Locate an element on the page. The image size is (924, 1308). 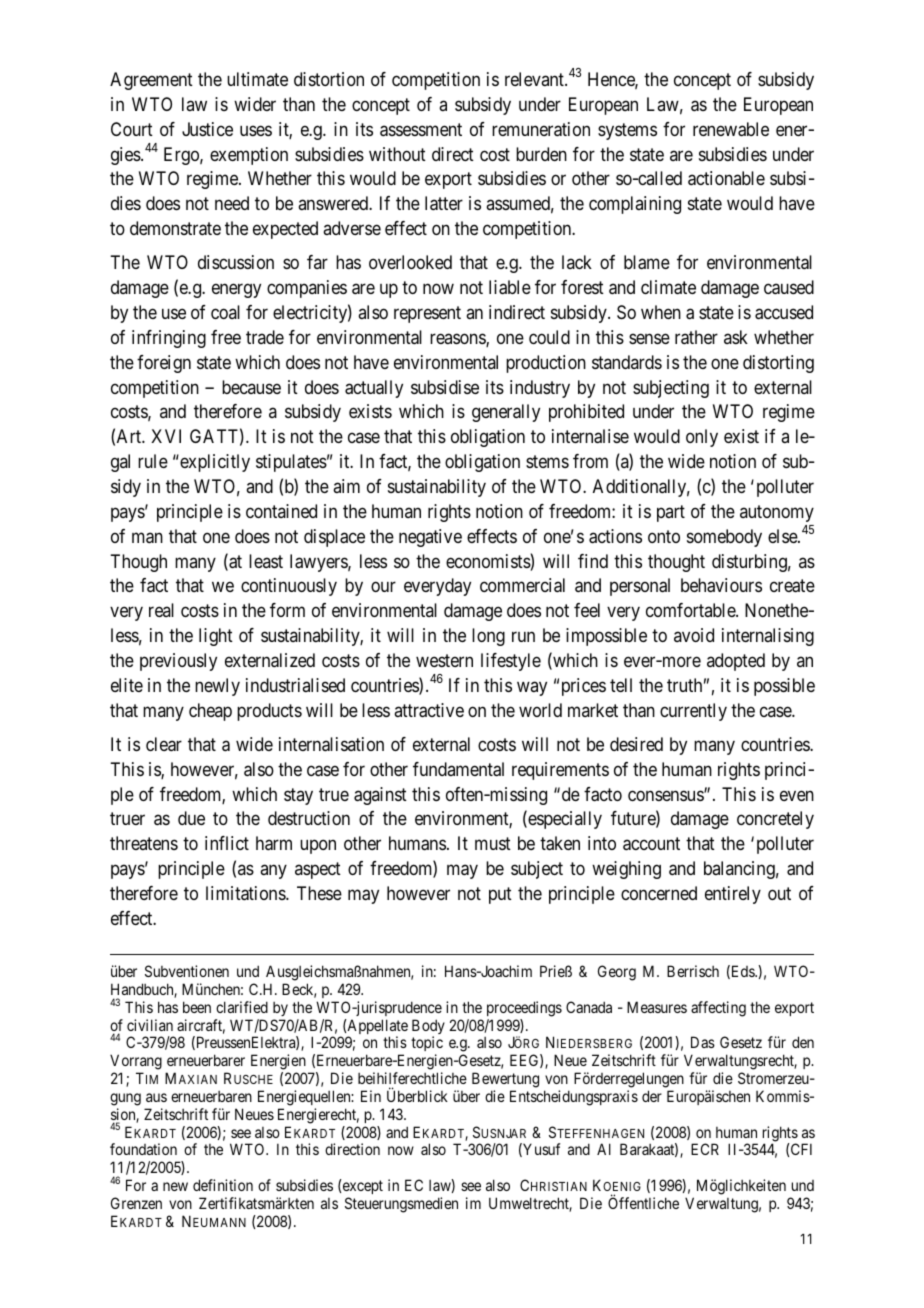
long is located at coordinates (488, 637).
